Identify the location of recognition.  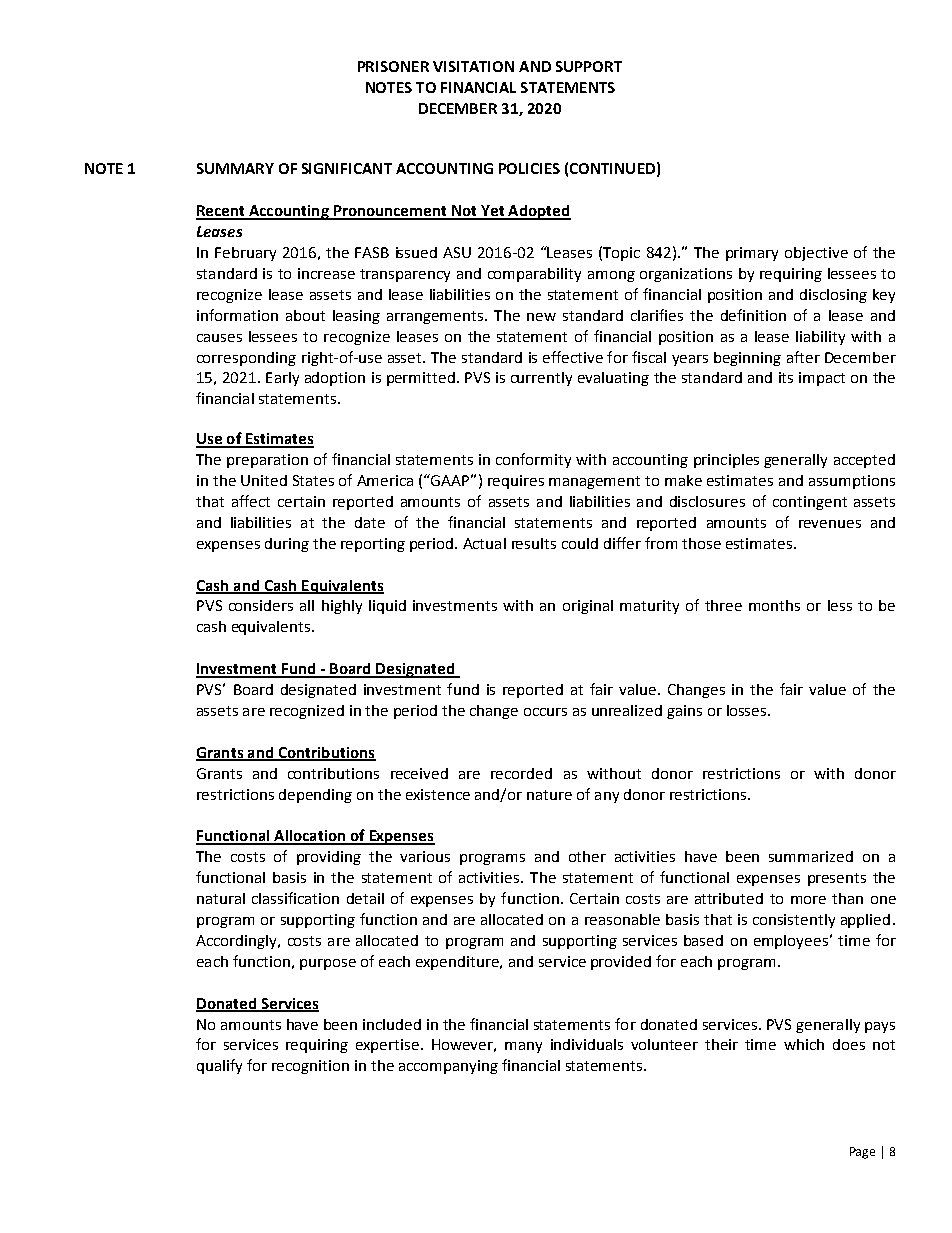
(310, 1067).
